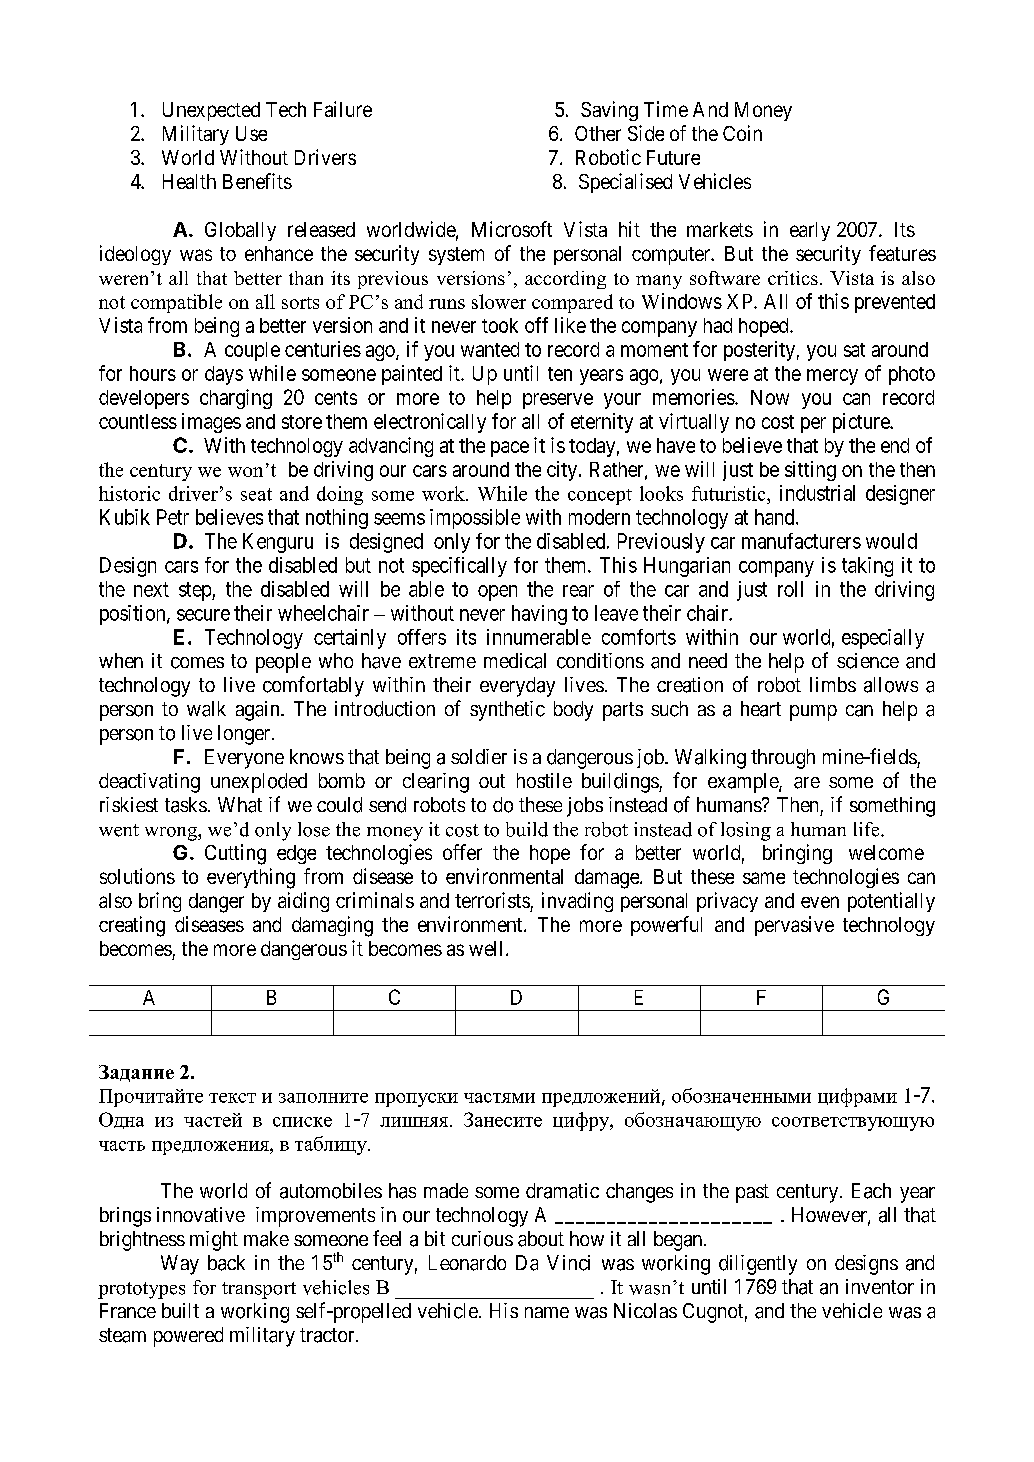  I want to click on images, so click(211, 423).
